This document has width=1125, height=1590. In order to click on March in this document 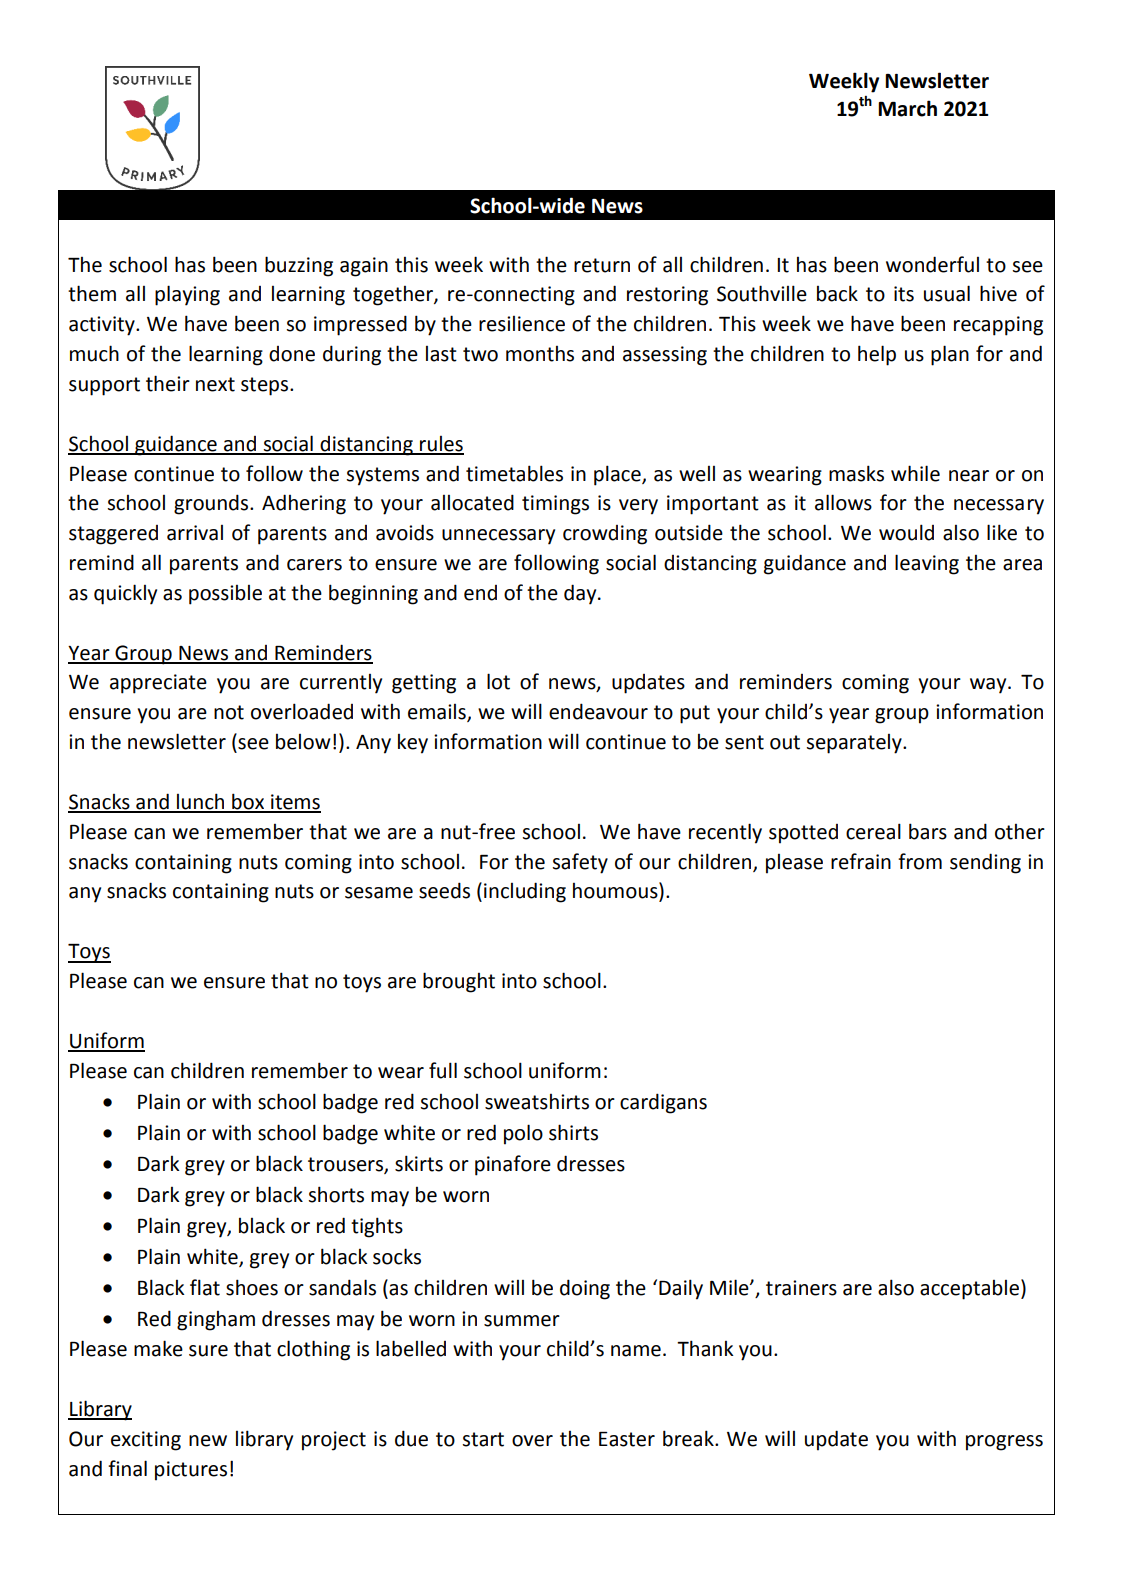, I will do `click(907, 108)`.
